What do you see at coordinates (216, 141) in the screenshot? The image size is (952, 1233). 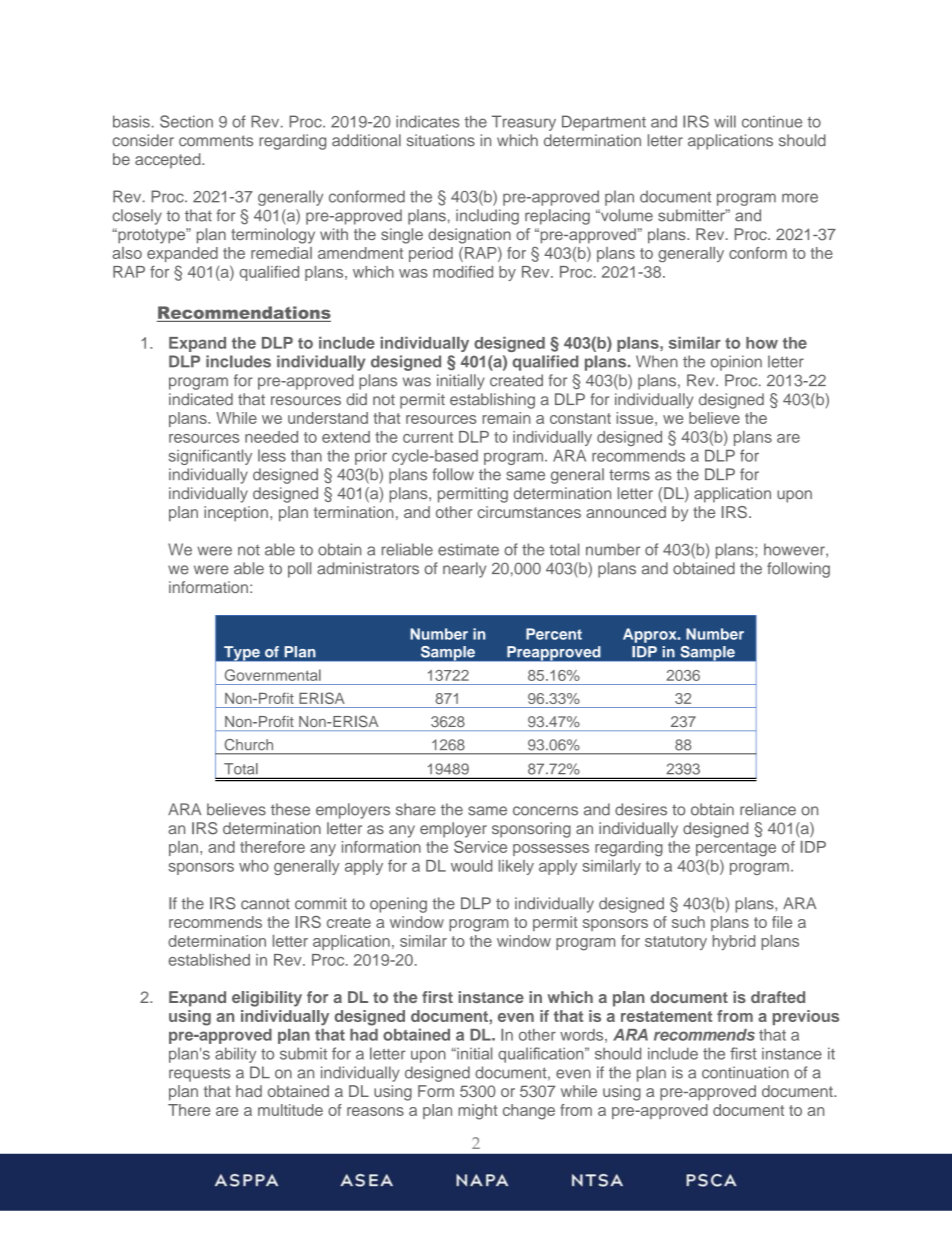 I see `comments` at bounding box center [216, 141].
